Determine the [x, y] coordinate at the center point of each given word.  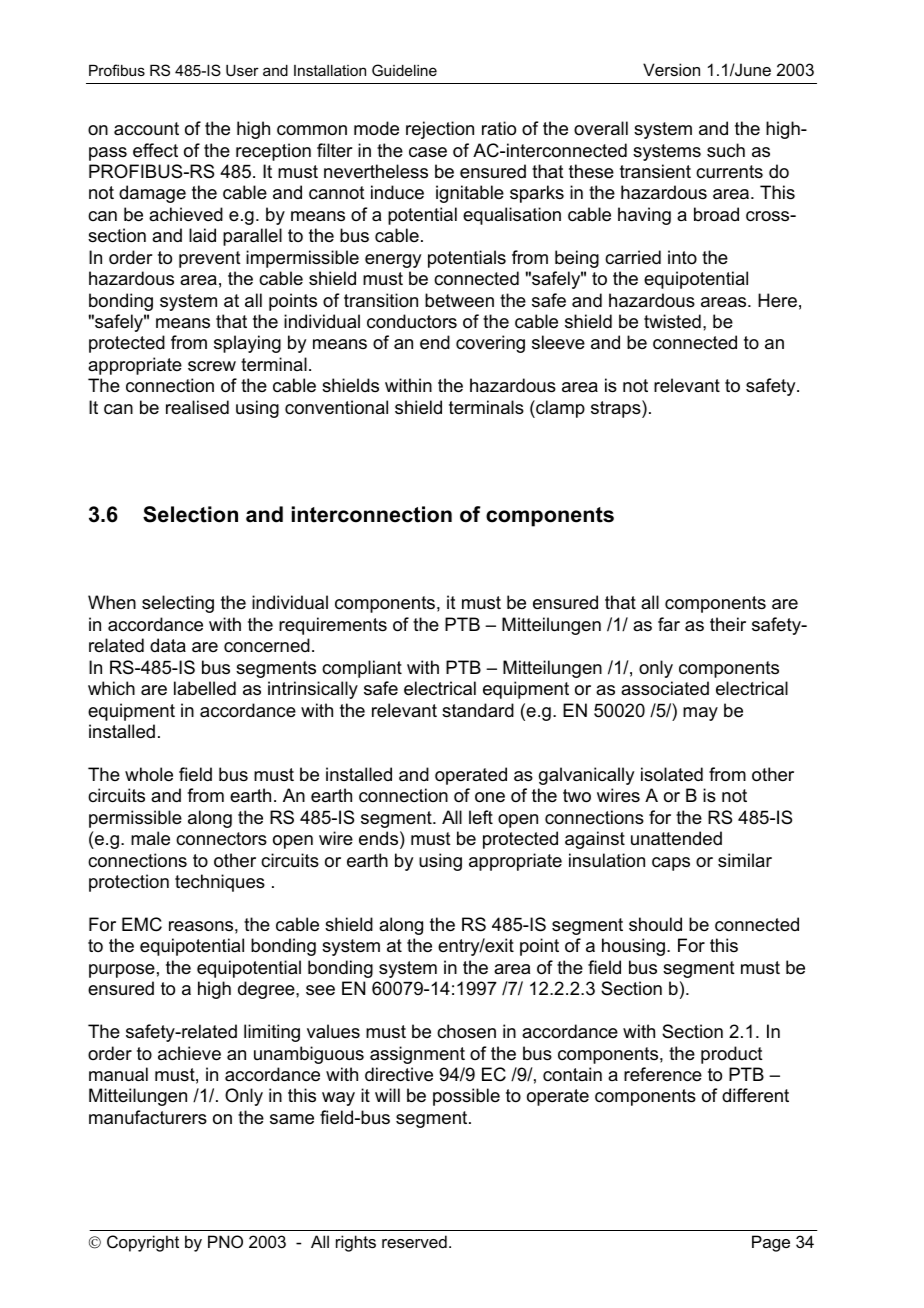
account [146, 129]
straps [617, 409]
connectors [221, 839]
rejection [440, 130]
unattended [676, 838]
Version [671, 69]
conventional [336, 407]
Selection [190, 514]
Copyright [143, 1243]
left [481, 817]
